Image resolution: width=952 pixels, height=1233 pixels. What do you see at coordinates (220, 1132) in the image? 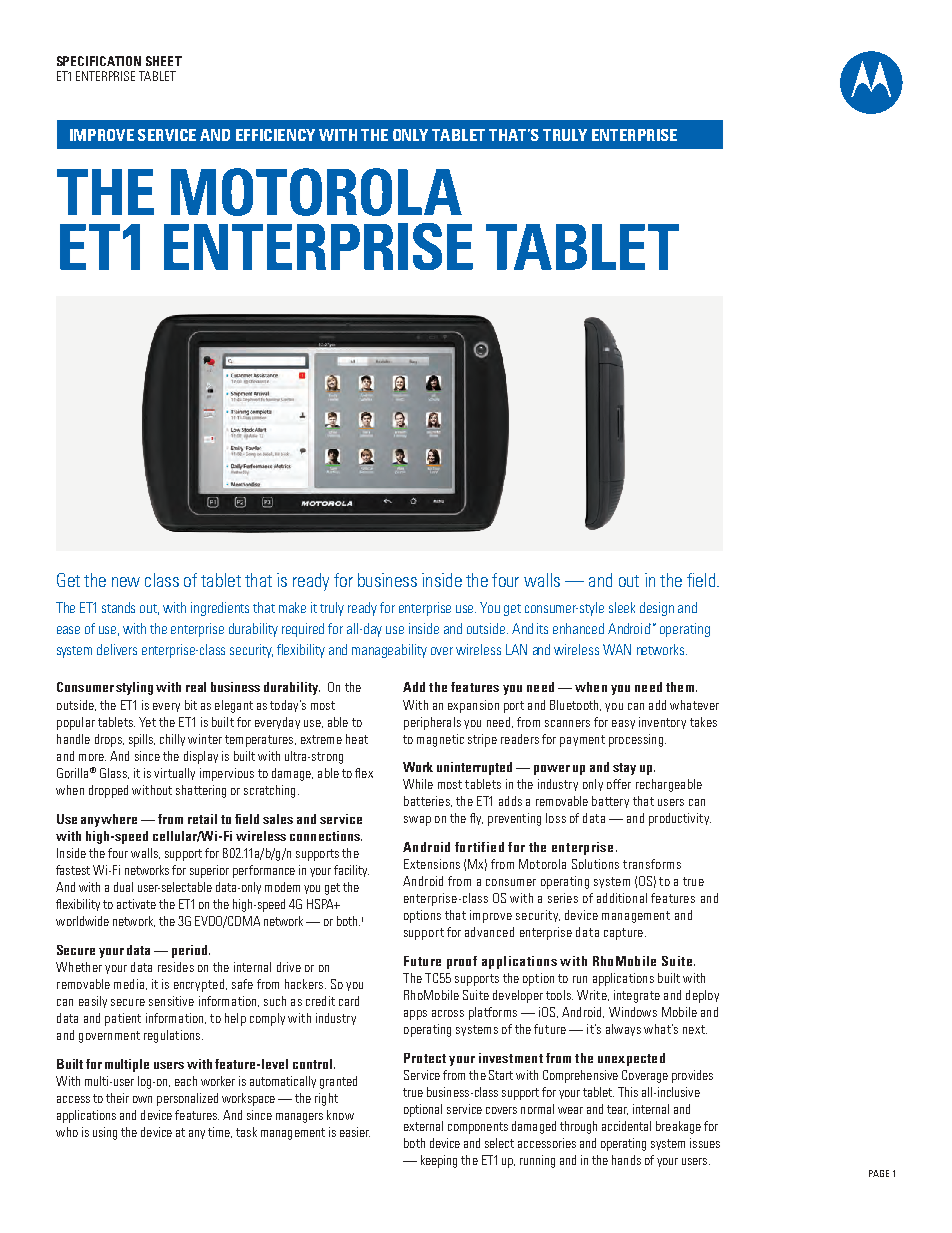
I see `time` at bounding box center [220, 1132].
